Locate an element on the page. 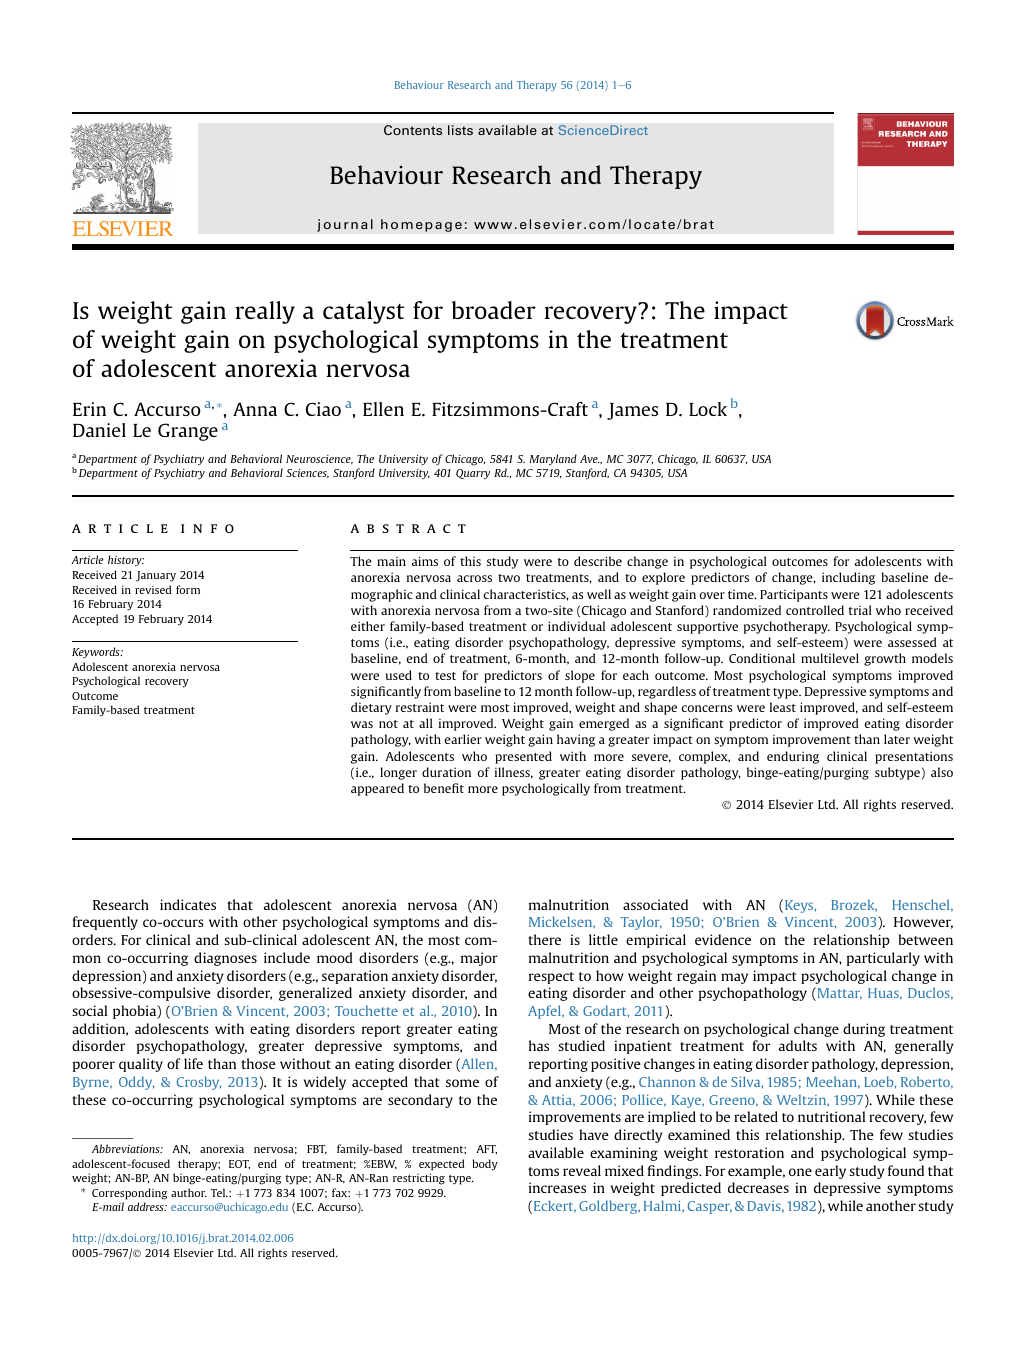  particularly is located at coordinates (883, 959).
